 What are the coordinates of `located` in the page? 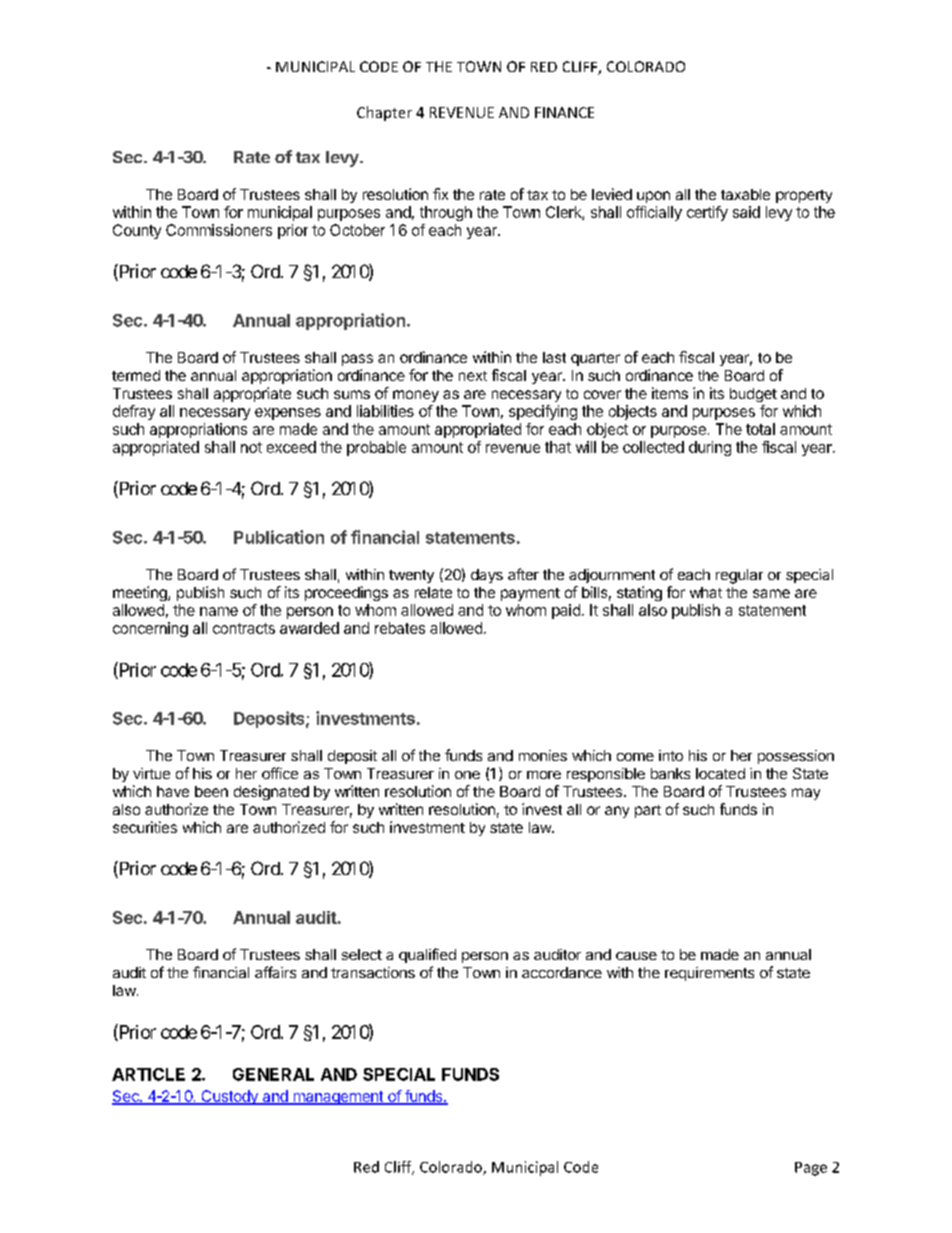 It's located at (720, 773).
